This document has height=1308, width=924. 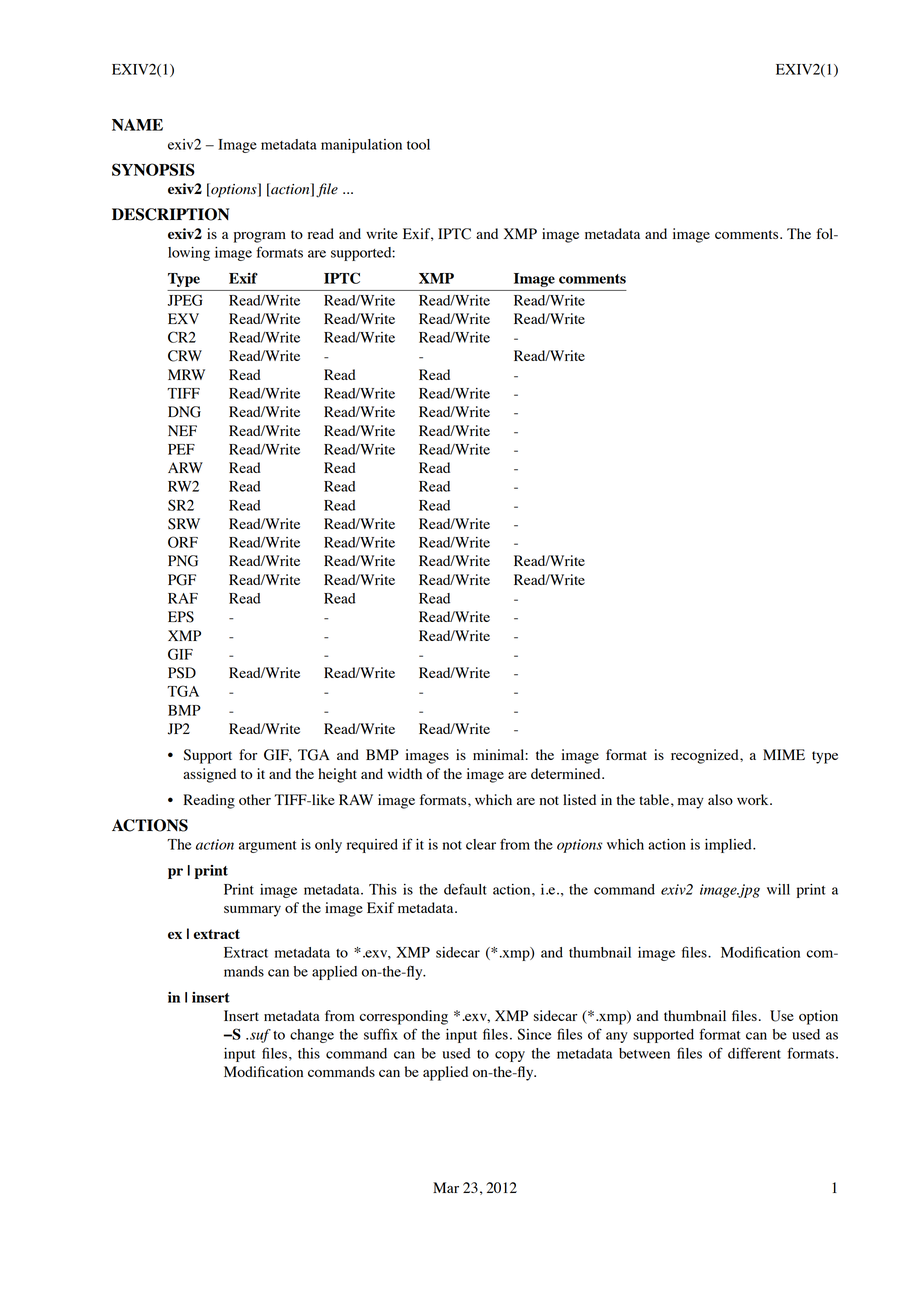 I want to click on PEF, so click(x=181, y=449).
